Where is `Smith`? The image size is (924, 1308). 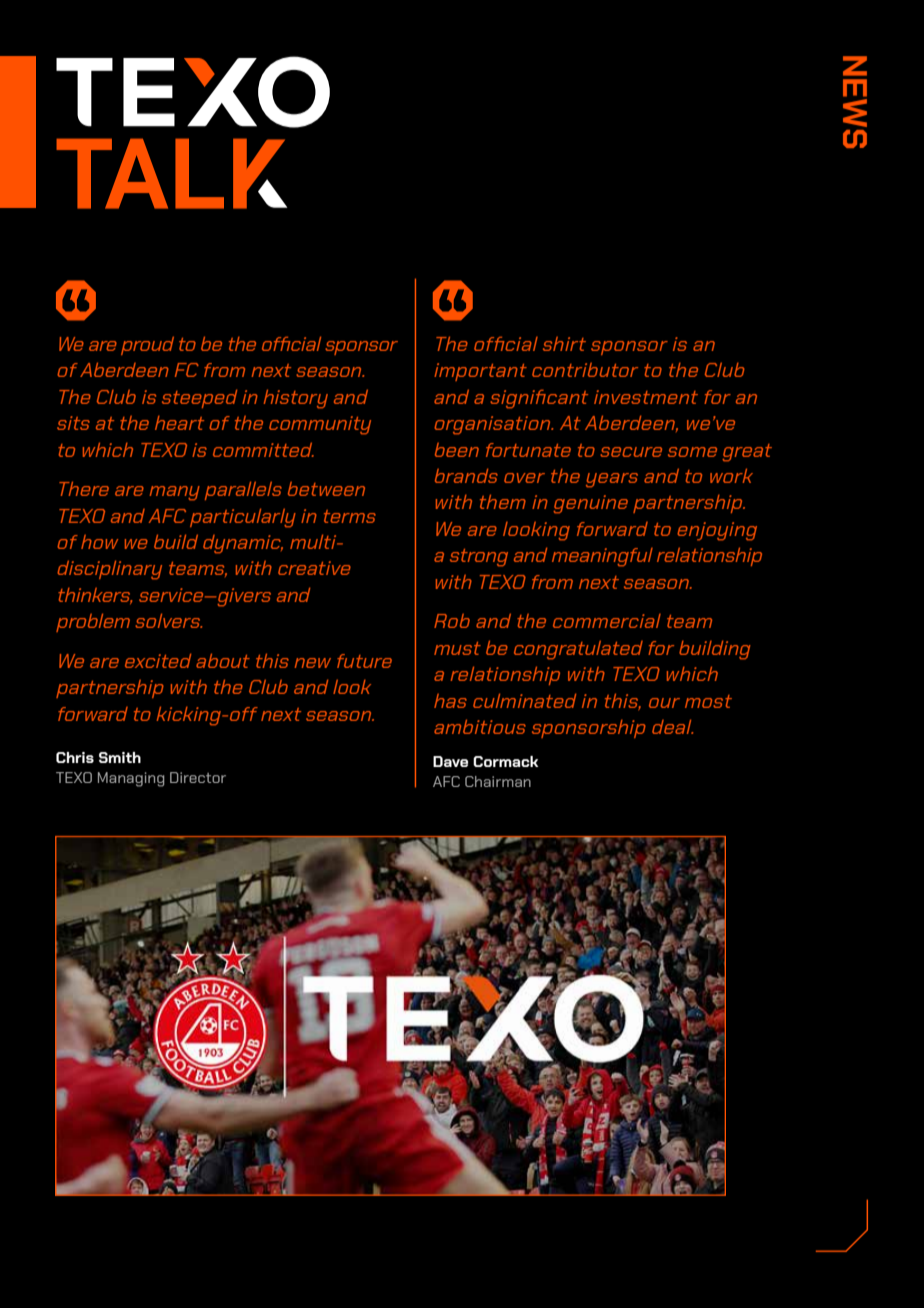 Smith is located at coordinates (120, 757).
